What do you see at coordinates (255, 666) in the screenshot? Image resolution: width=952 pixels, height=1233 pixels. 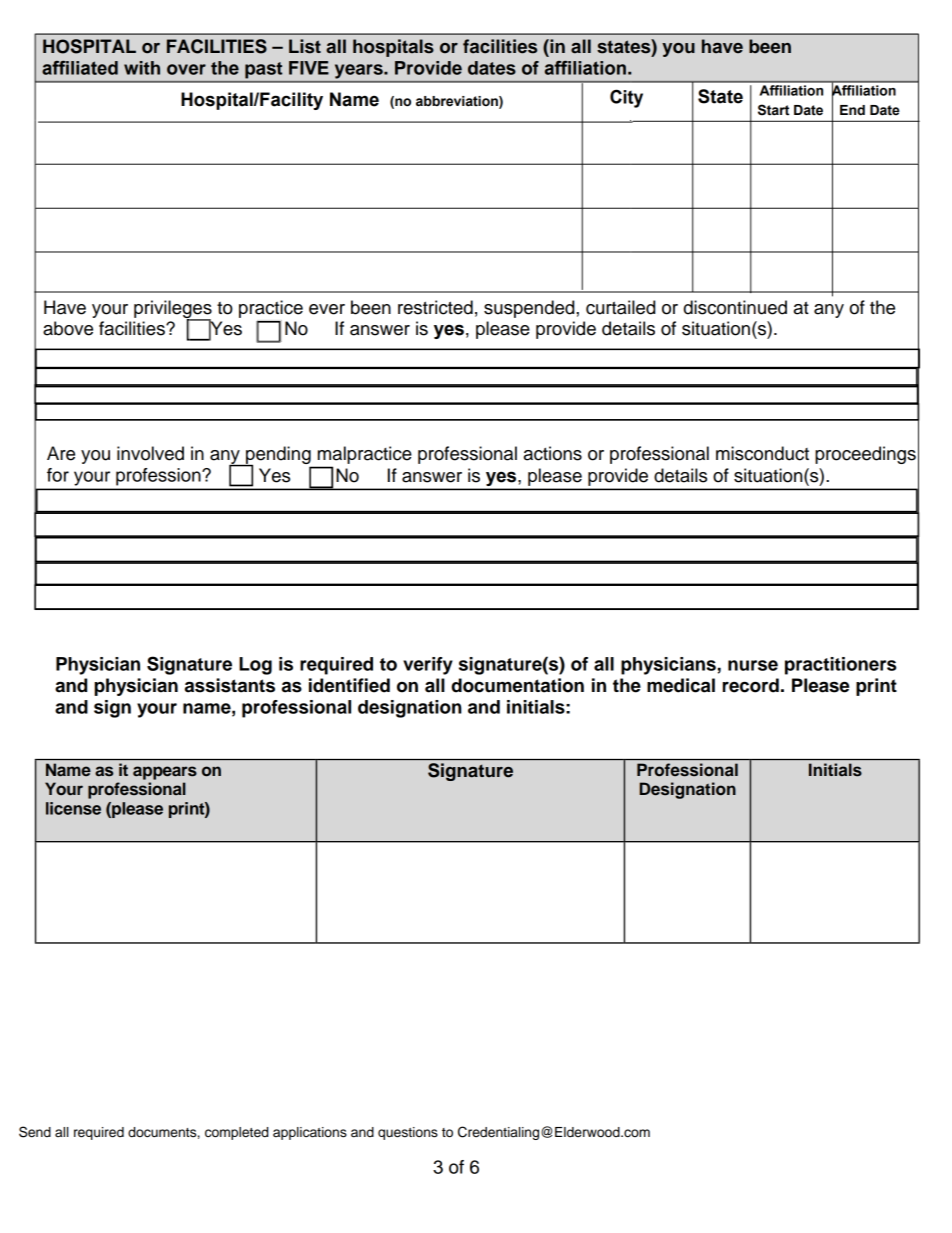 I see `Log` at bounding box center [255, 666].
